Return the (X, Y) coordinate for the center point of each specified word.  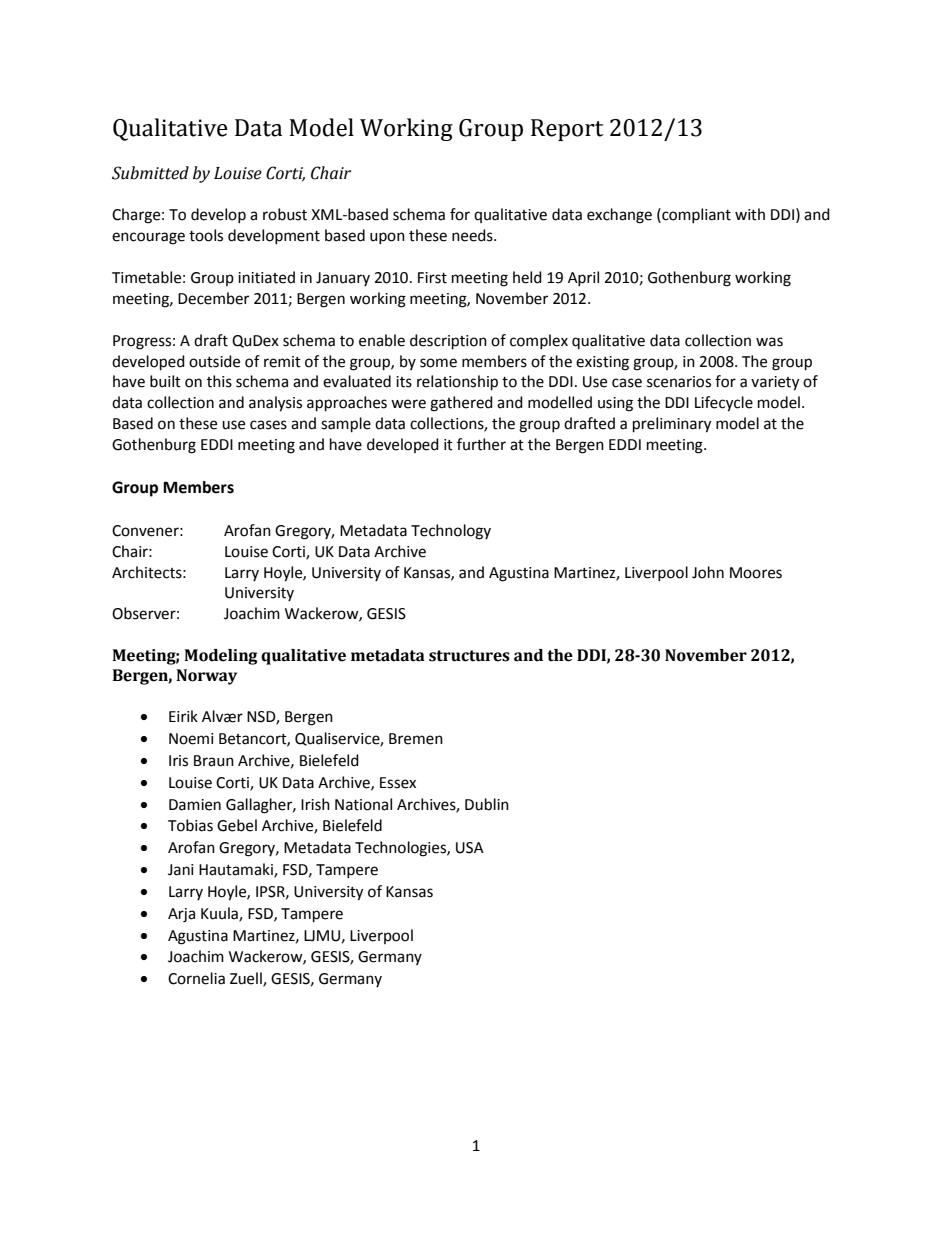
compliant (695, 215)
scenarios (679, 382)
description (448, 342)
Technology (451, 532)
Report (567, 130)
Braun (214, 761)
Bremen (416, 739)
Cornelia (196, 978)
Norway (206, 677)
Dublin (487, 804)
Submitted (150, 173)
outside (214, 361)
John (708, 572)
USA (470, 848)
